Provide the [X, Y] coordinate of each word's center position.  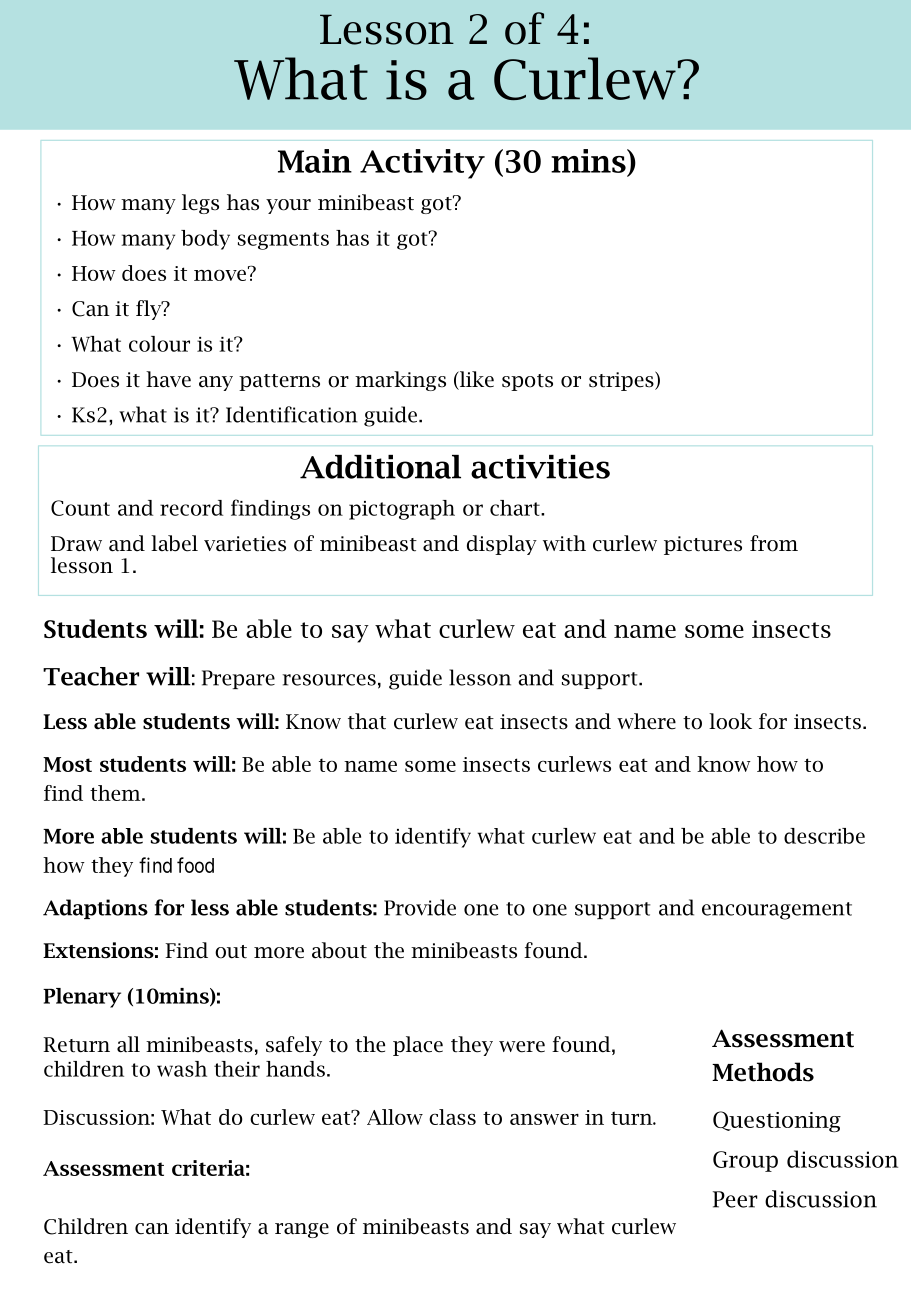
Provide [420, 907]
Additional [380, 467]
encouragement [777, 911]
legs [200, 204]
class [452, 1117]
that [367, 721]
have [168, 379]
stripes [622, 381]
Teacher [91, 676]
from [774, 543]
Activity [422, 164]
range [302, 1230]
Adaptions [95, 909]
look [730, 721]
